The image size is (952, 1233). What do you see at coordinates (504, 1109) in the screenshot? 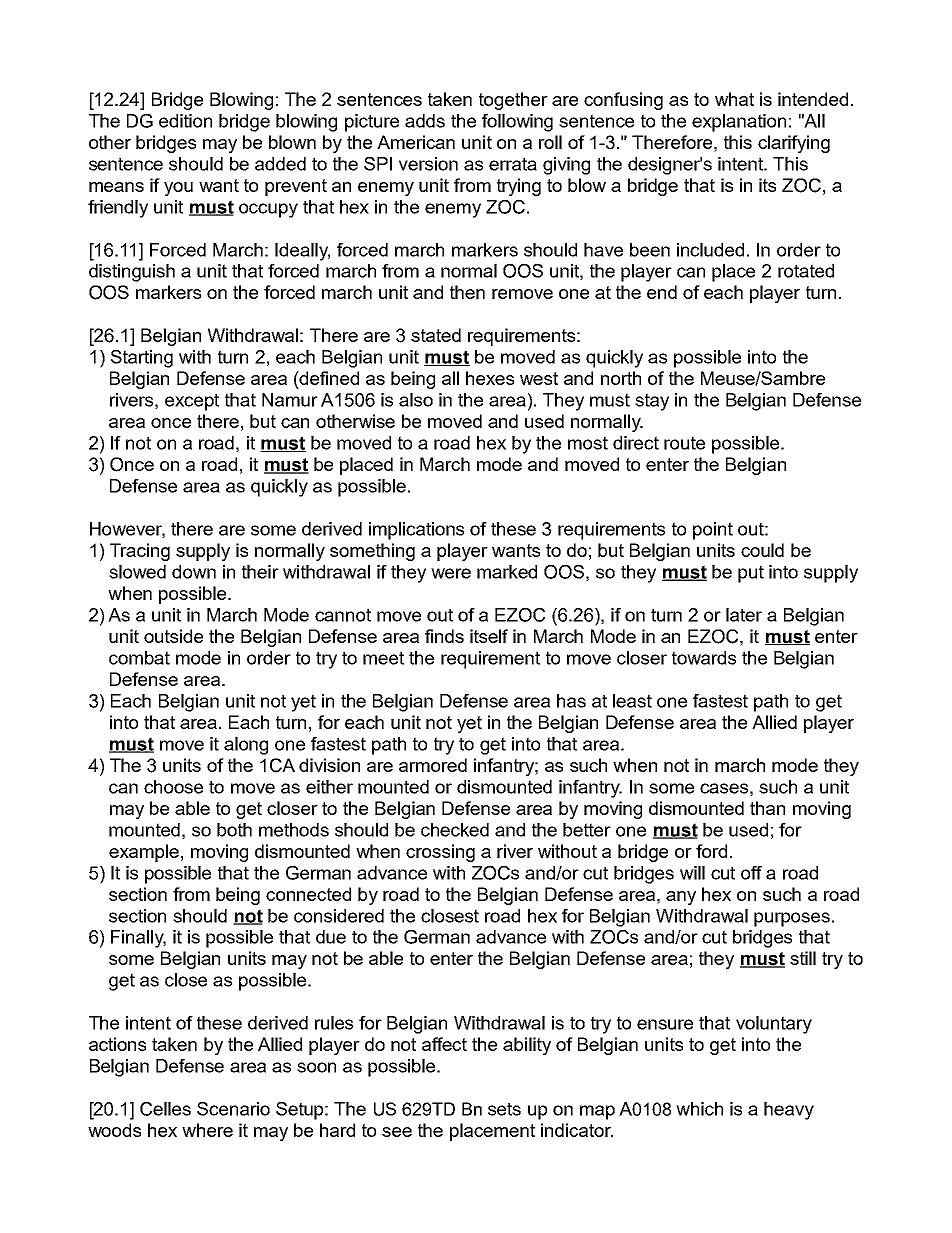
I see `sets` at bounding box center [504, 1109].
